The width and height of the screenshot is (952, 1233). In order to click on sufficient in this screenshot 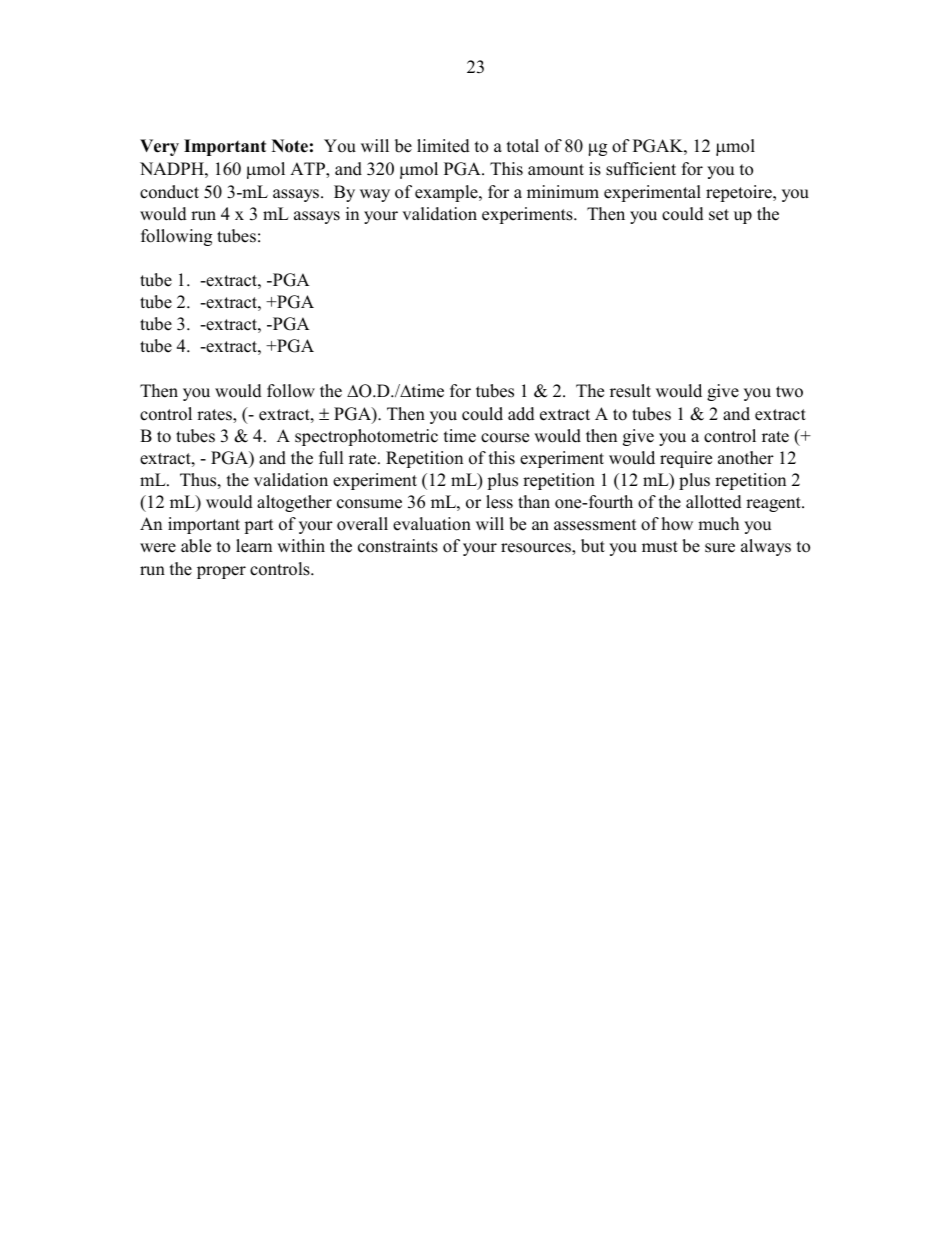, I will do `click(641, 169)`.
